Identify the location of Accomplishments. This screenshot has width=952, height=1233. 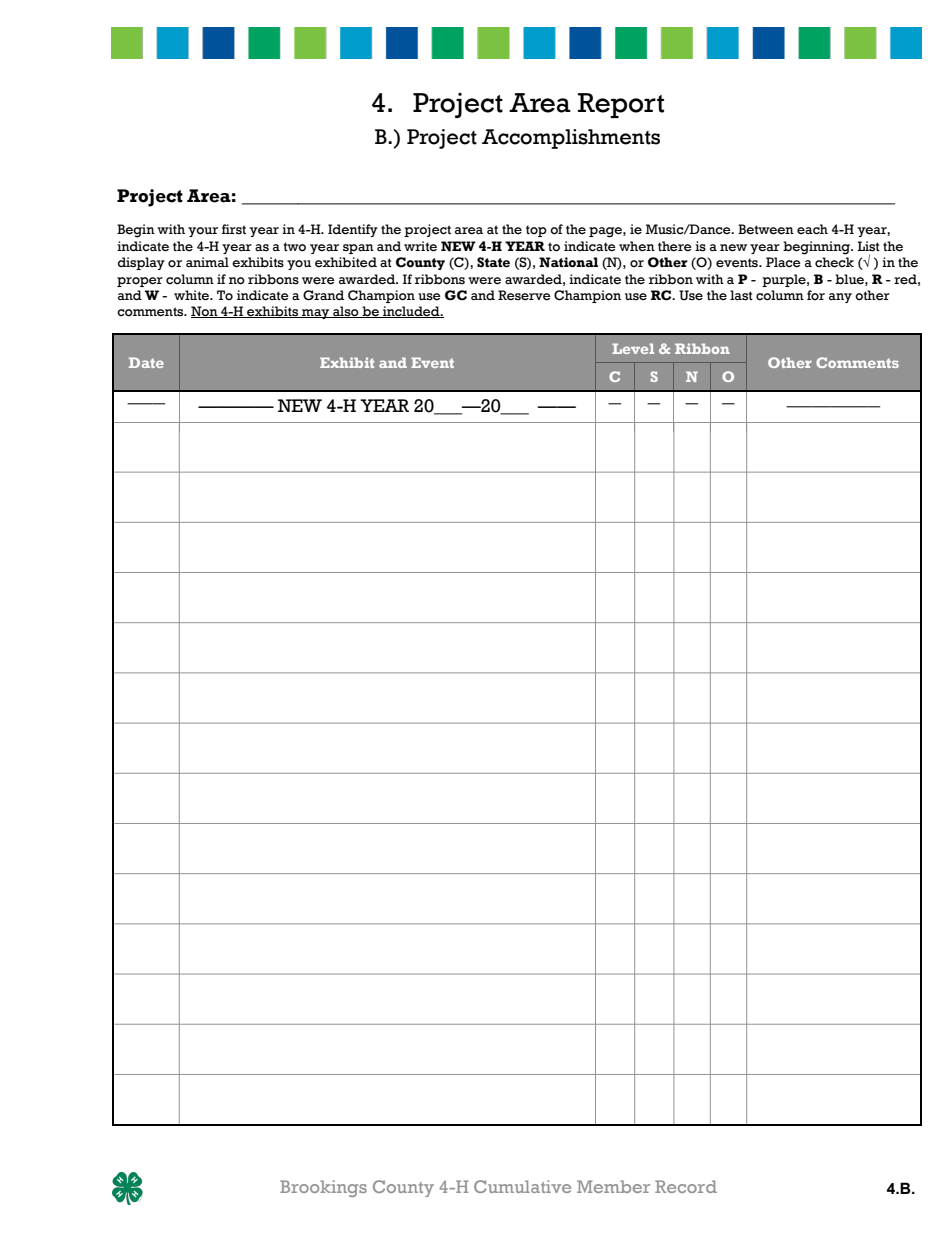
(571, 139).
